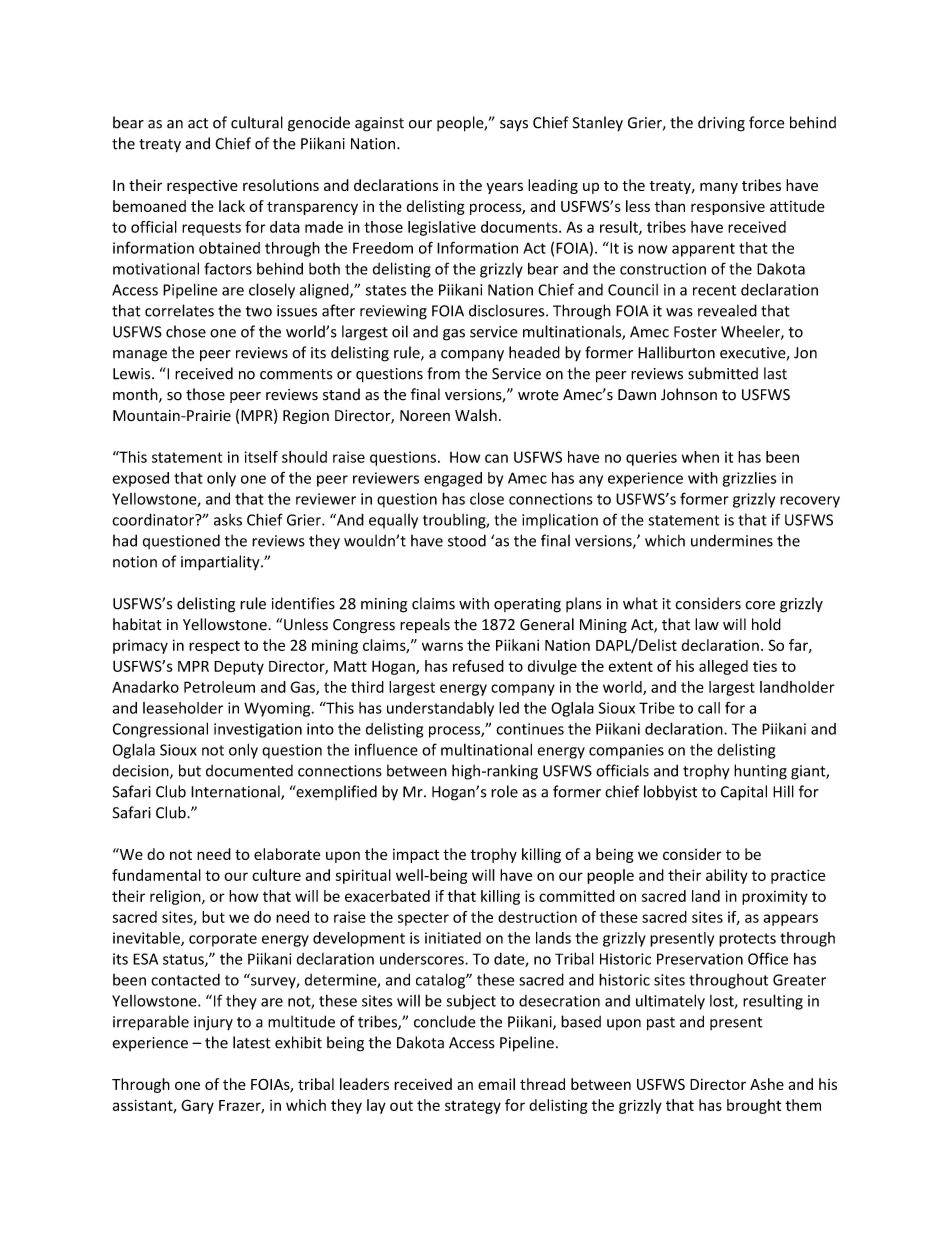 The image size is (952, 1233). What do you see at coordinates (443, 373) in the image?
I see `from` at bounding box center [443, 373].
